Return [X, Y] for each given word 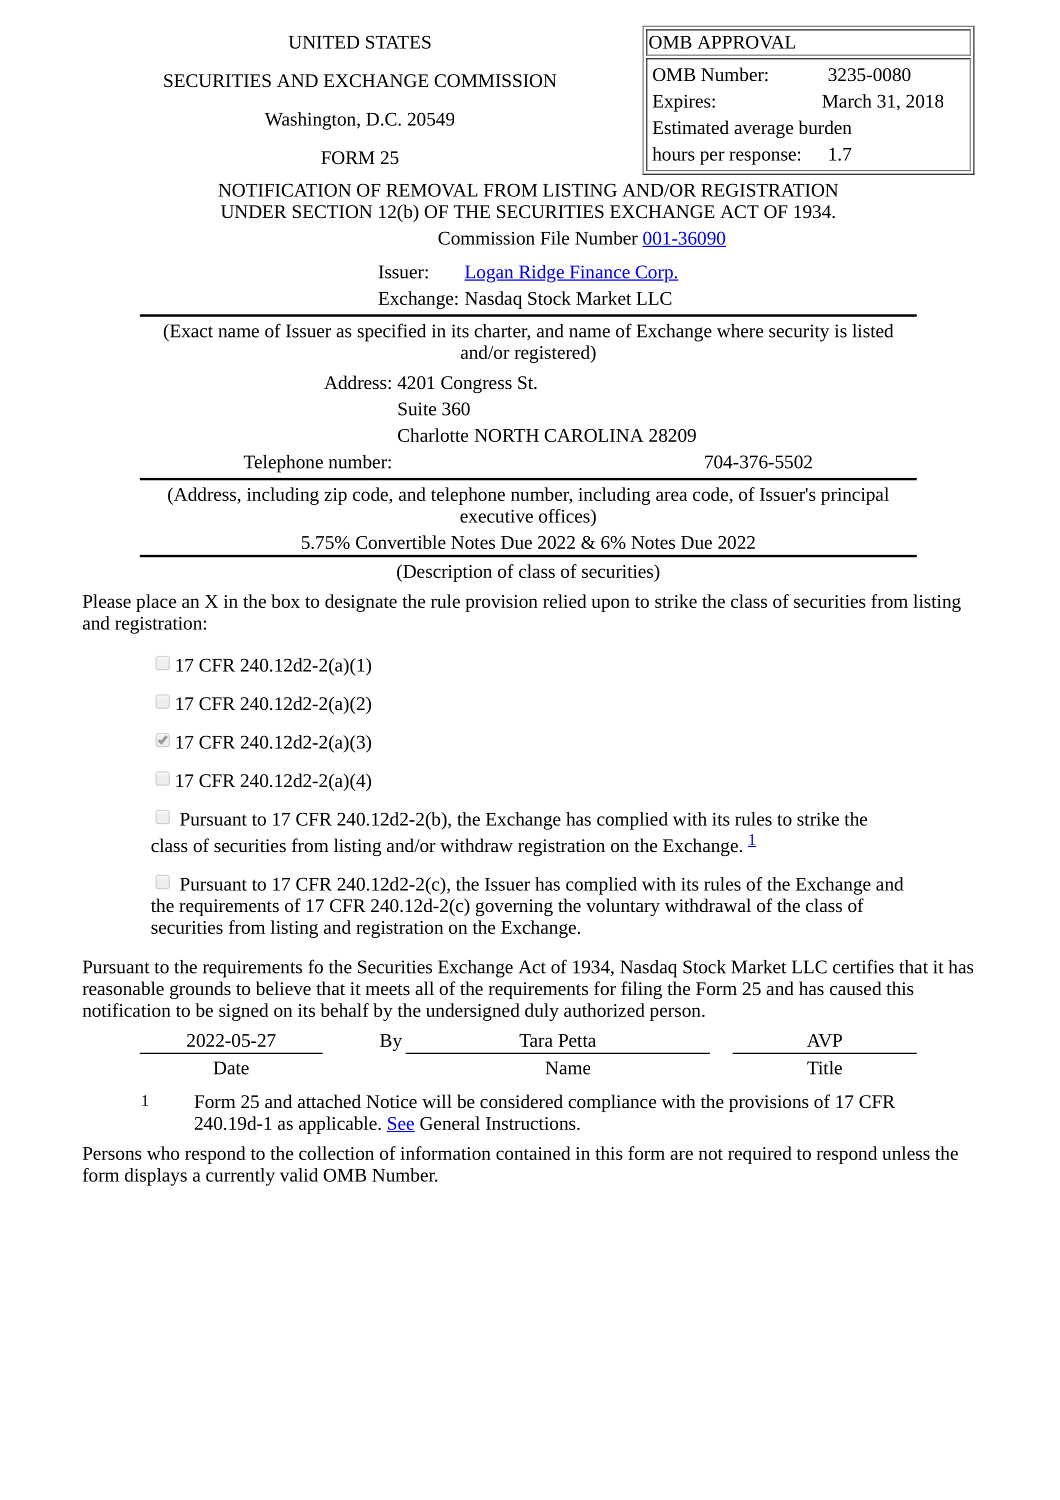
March [847, 101]
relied [564, 601]
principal [855, 496]
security [799, 333]
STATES [398, 42]
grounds [200, 990]
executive [496, 516]
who [163, 1153]
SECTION [332, 211]
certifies [863, 966]
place [156, 603]
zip [335, 496]
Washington [311, 121]
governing [514, 907]
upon [610, 605]
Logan [490, 274]
